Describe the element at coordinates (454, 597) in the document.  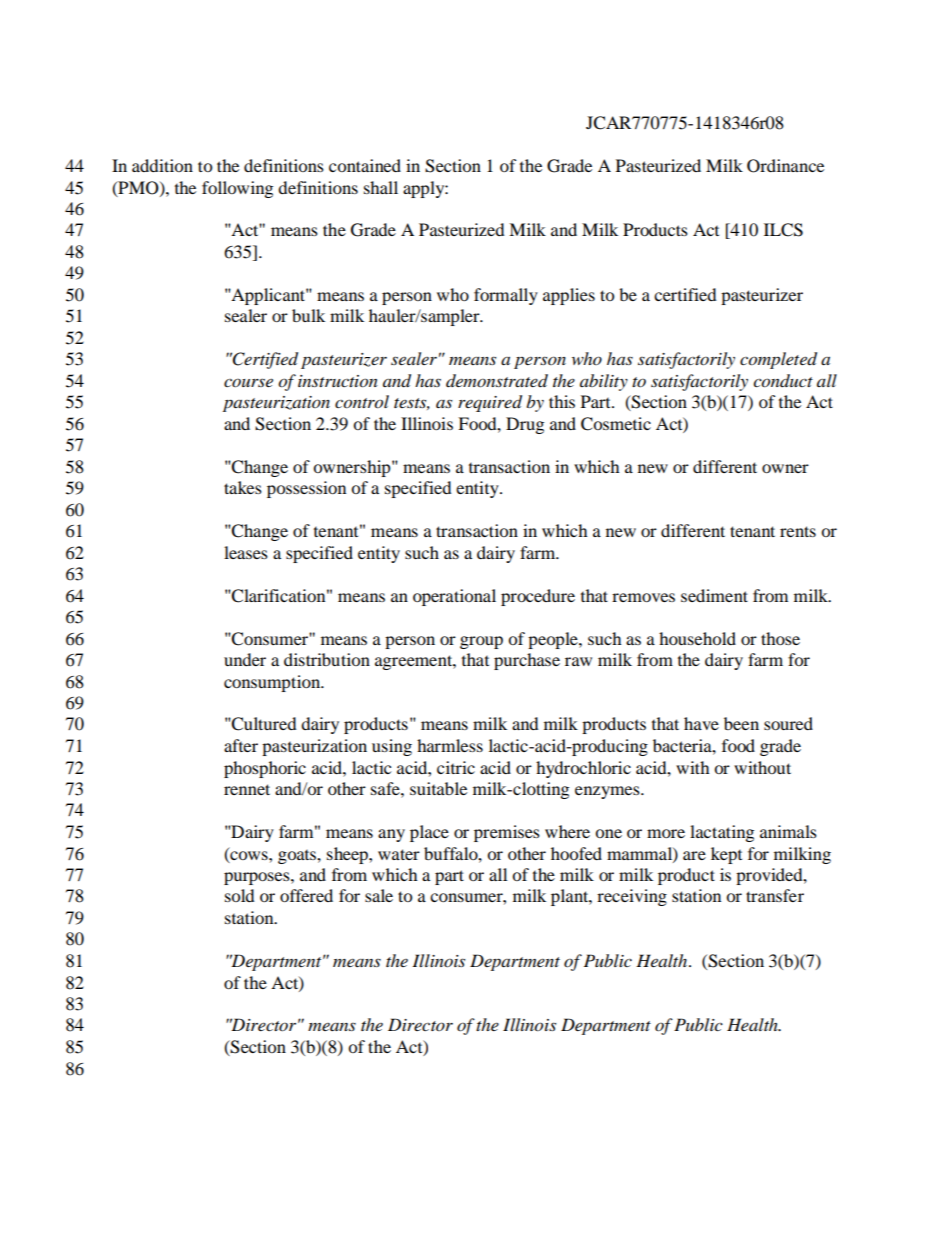
I see `operational` at that location.
